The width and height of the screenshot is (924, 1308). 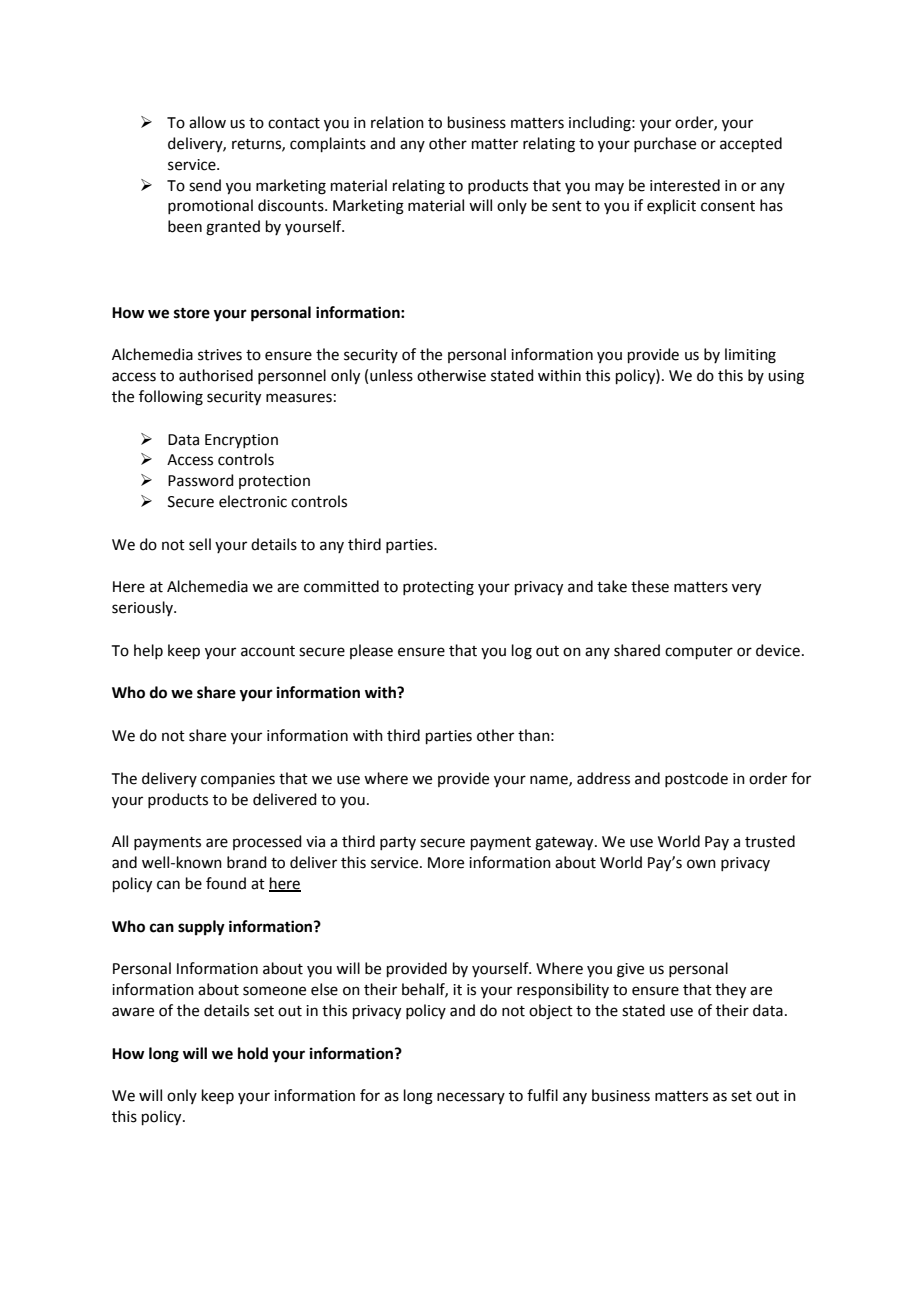 I want to click on unless, so click(x=391, y=375).
